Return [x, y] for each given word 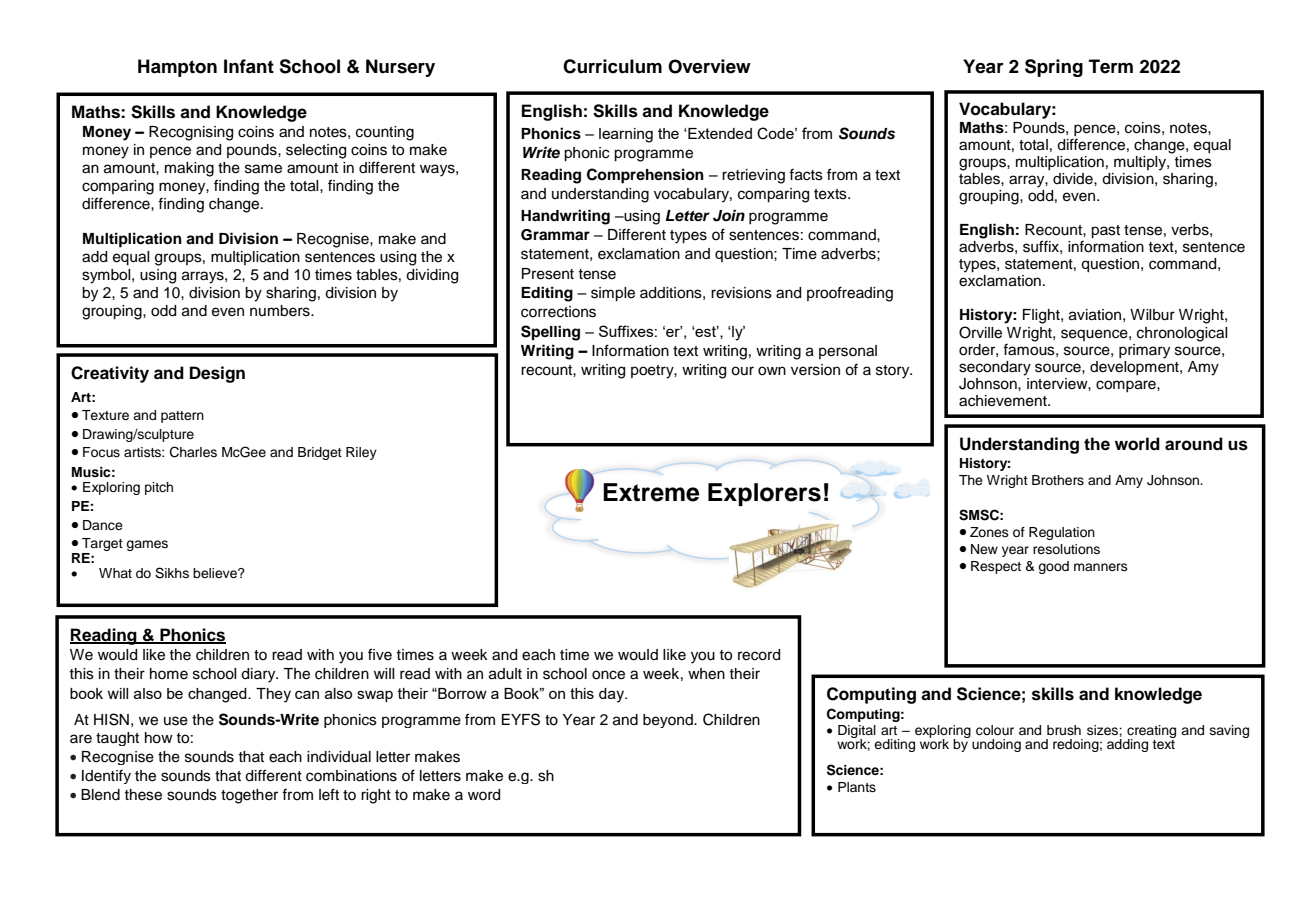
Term [1111, 66]
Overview [709, 66]
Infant [249, 66]
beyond [669, 721]
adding [1127, 745]
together [249, 796]
